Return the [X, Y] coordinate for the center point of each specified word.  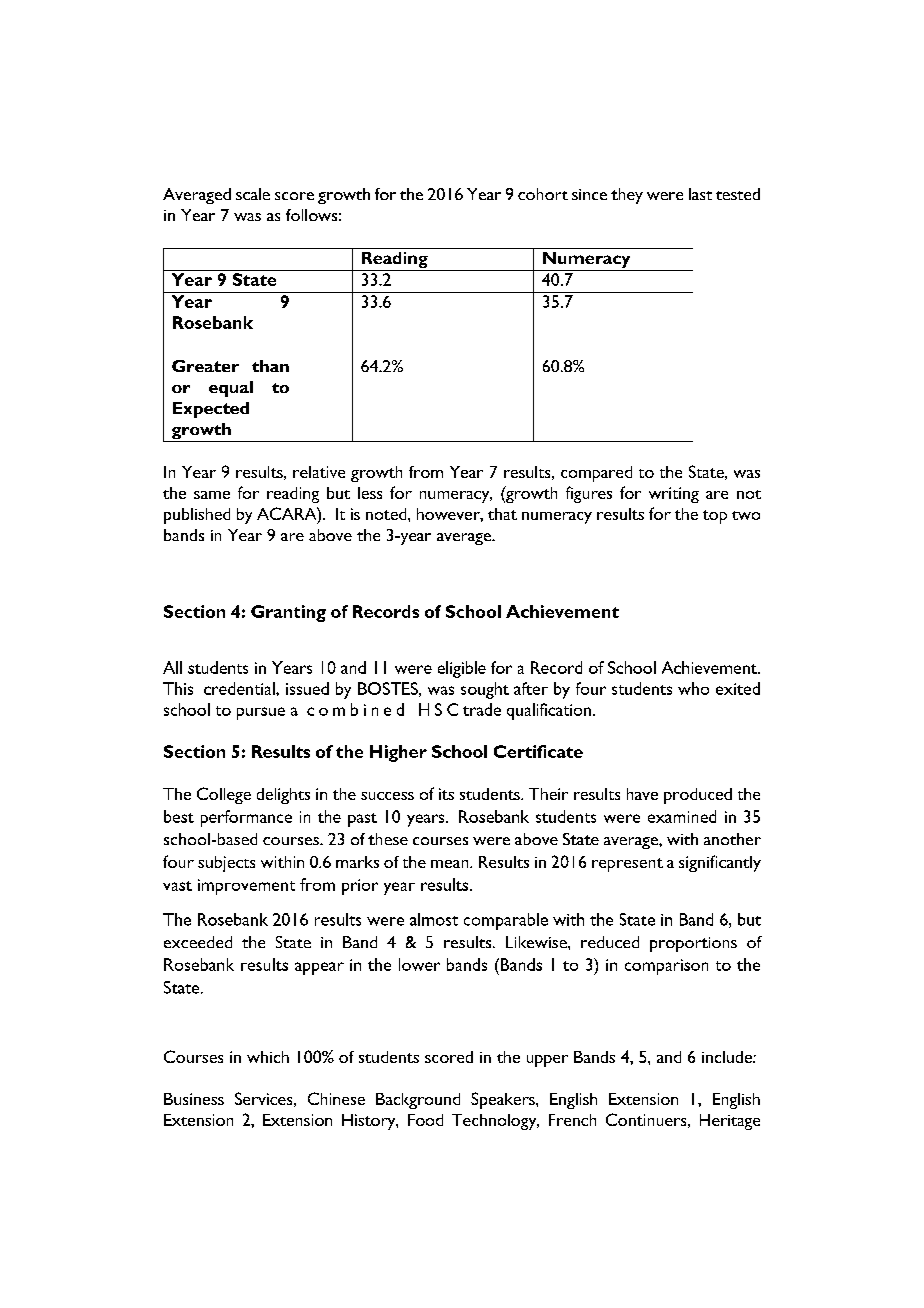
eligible [462, 669]
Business [194, 1099]
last [700, 194]
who [693, 688]
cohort [543, 194]
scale [253, 194]
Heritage [730, 1122]
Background [418, 1101]
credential [240, 688]
